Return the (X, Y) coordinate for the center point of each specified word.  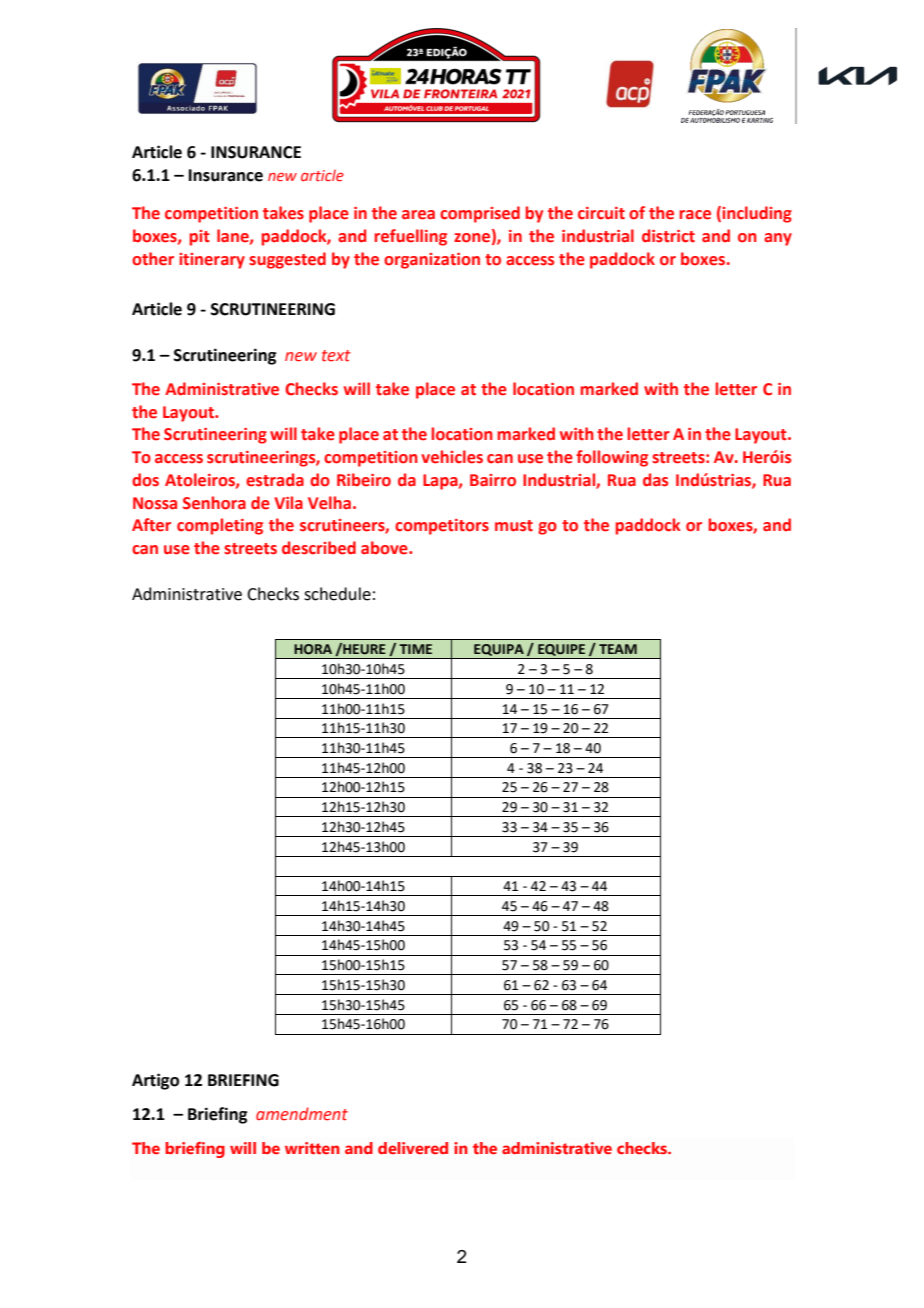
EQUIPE (561, 651)
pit (200, 238)
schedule (337, 594)
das (655, 480)
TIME (415, 649)
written (312, 1148)
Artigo (155, 1081)
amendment (302, 1114)
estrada (275, 480)
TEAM (618, 649)
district (668, 236)
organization (432, 261)
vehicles (452, 457)
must (514, 526)
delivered (413, 1148)
